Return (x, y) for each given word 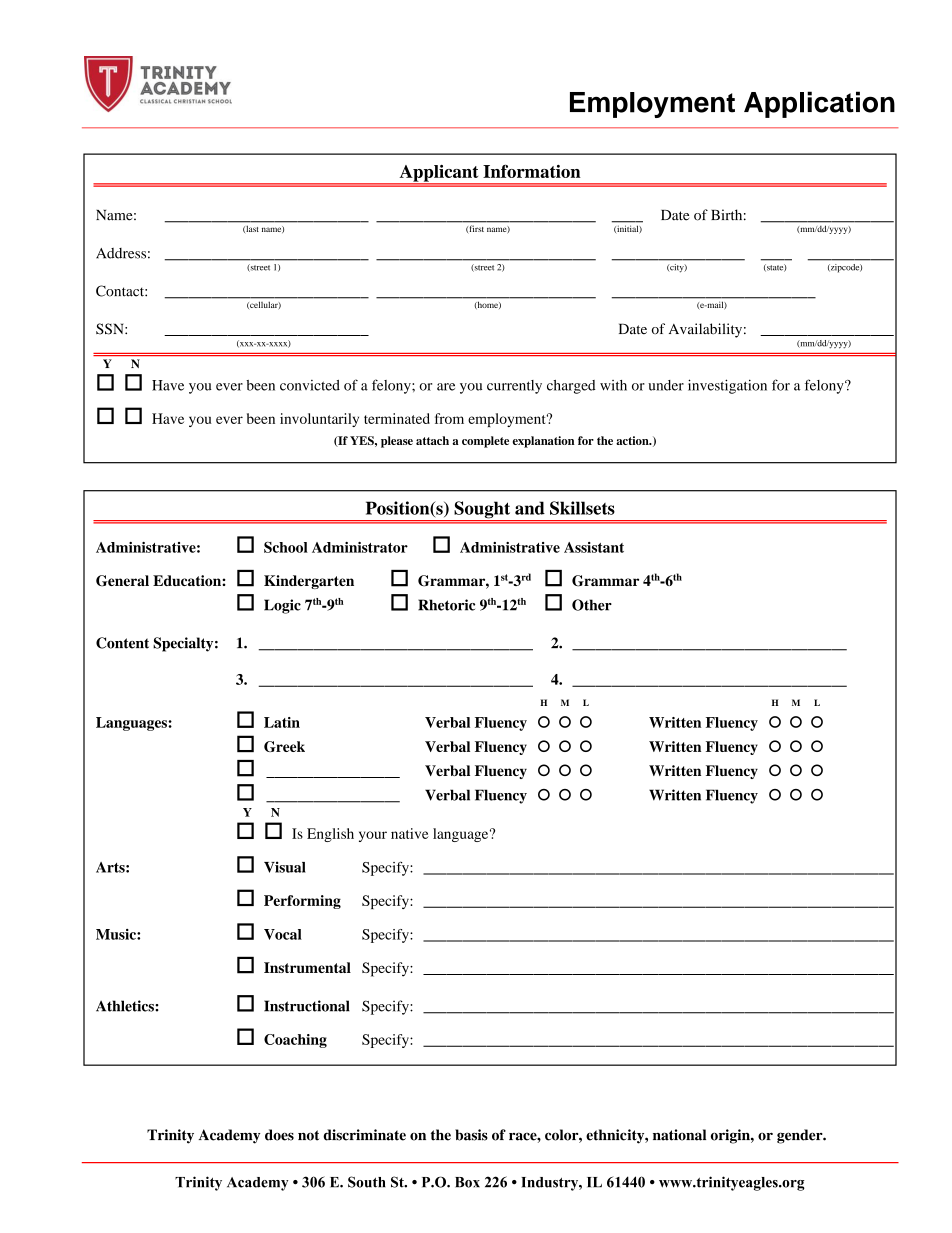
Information (532, 171)
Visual (285, 867)
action (633, 440)
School (286, 547)
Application (819, 104)
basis (471, 1135)
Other (592, 605)
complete (485, 442)
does (279, 1135)
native (410, 833)
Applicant (439, 174)
